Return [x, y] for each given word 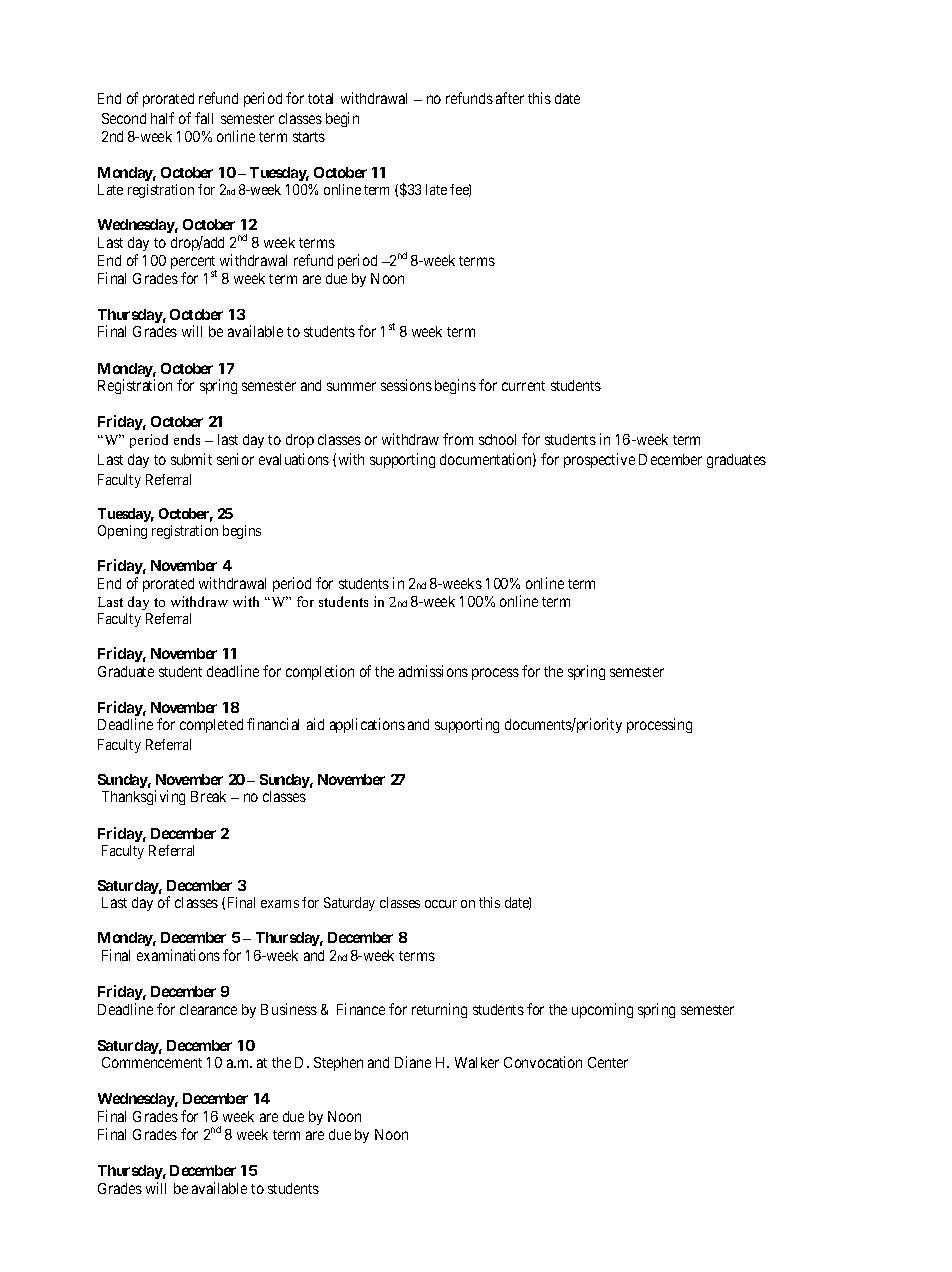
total [320, 98]
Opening [122, 532]
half [162, 118]
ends [187, 439]
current [523, 386]
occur [441, 904]
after [510, 98]
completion [320, 672]
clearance [208, 1009]
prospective [599, 460]
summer [351, 386]
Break [208, 796]
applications [367, 725]
